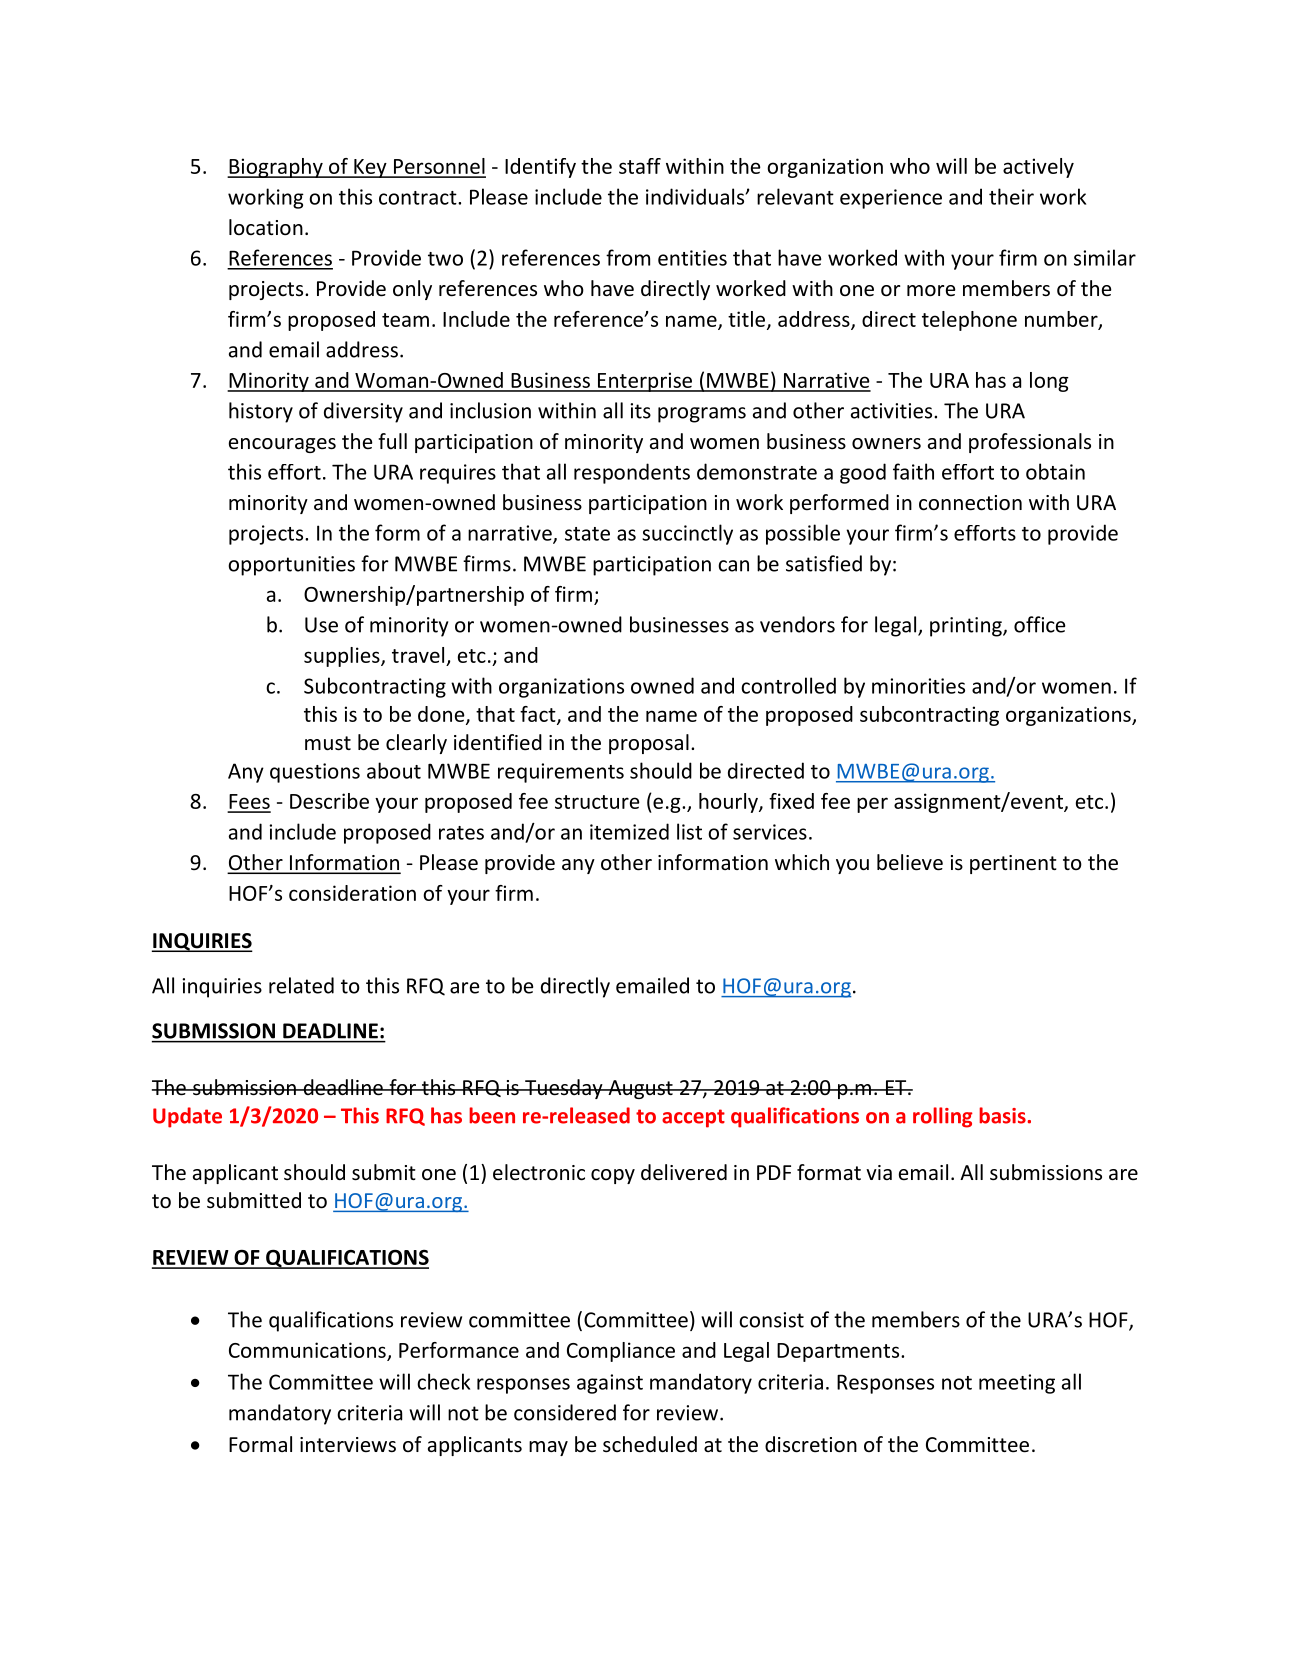 The image size is (1290, 1670). What do you see at coordinates (1013, 864) in the screenshot?
I see `pertinent` at bounding box center [1013, 864].
